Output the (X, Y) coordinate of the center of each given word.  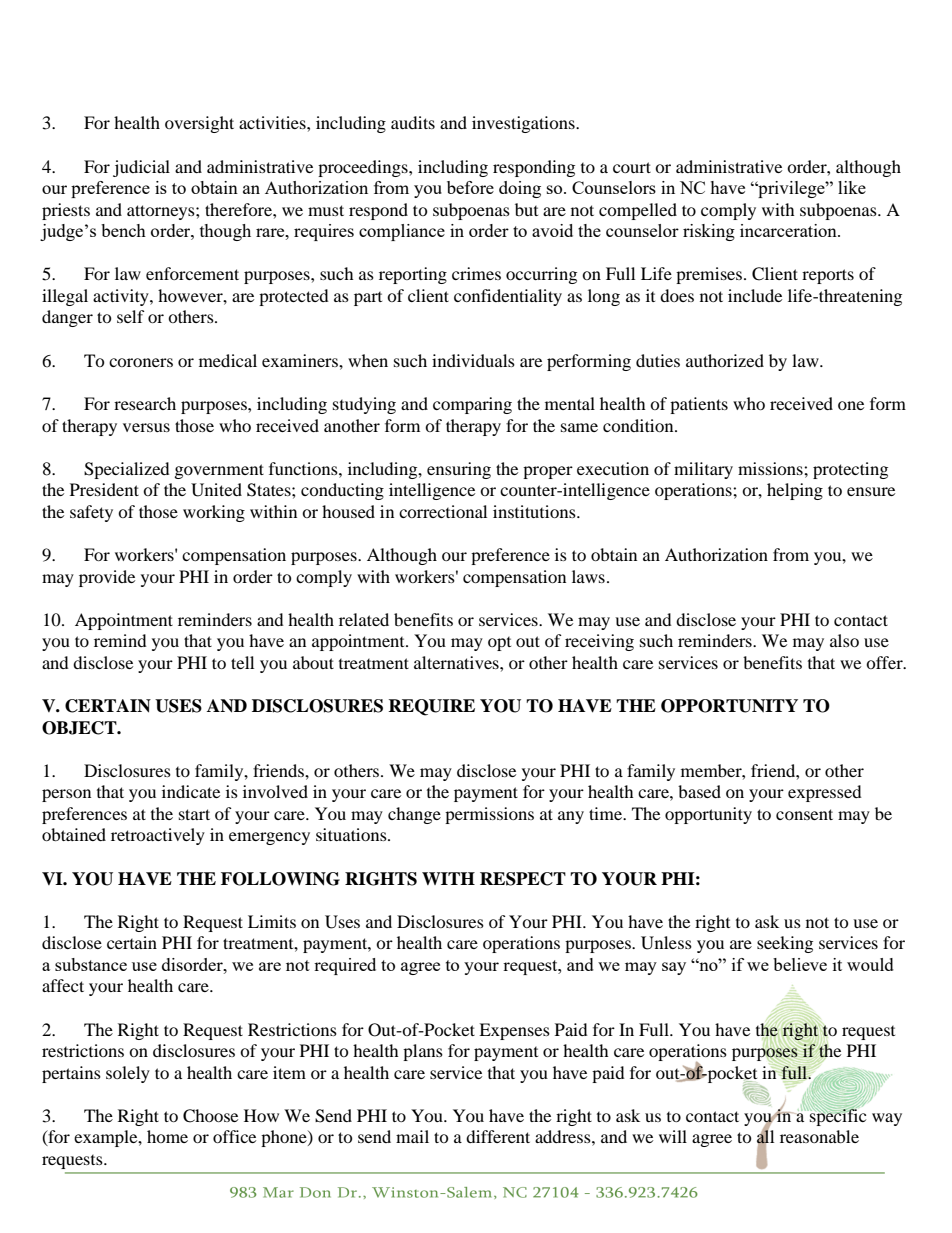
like (852, 187)
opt (499, 644)
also (844, 640)
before (470, 187)
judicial (141, 168)
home (167, 1136)
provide (107, 578)
